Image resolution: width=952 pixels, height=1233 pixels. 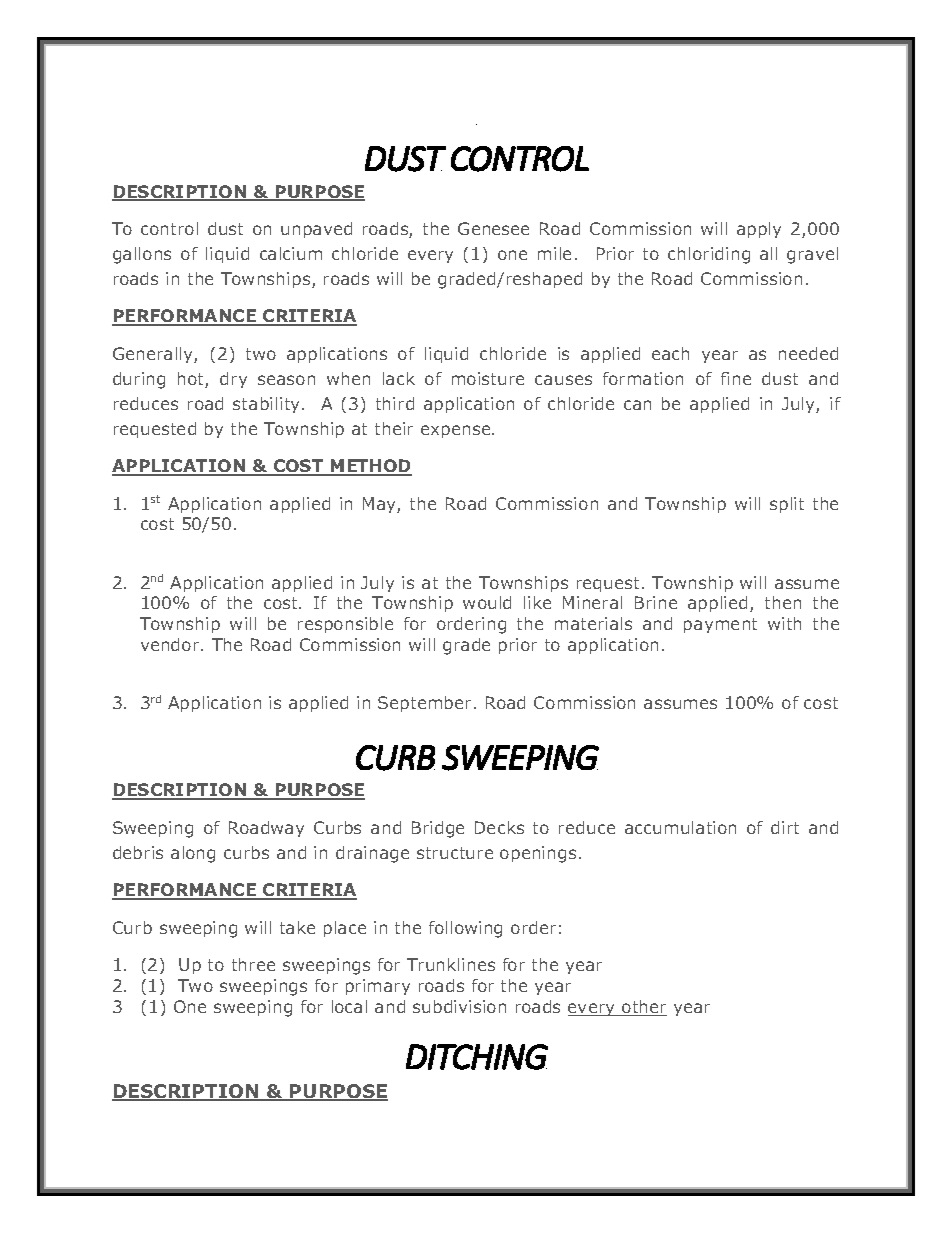 What do you see at coordinates (370, 467) in the page?
I see `METHOD` at bounding box center [370, 467].
